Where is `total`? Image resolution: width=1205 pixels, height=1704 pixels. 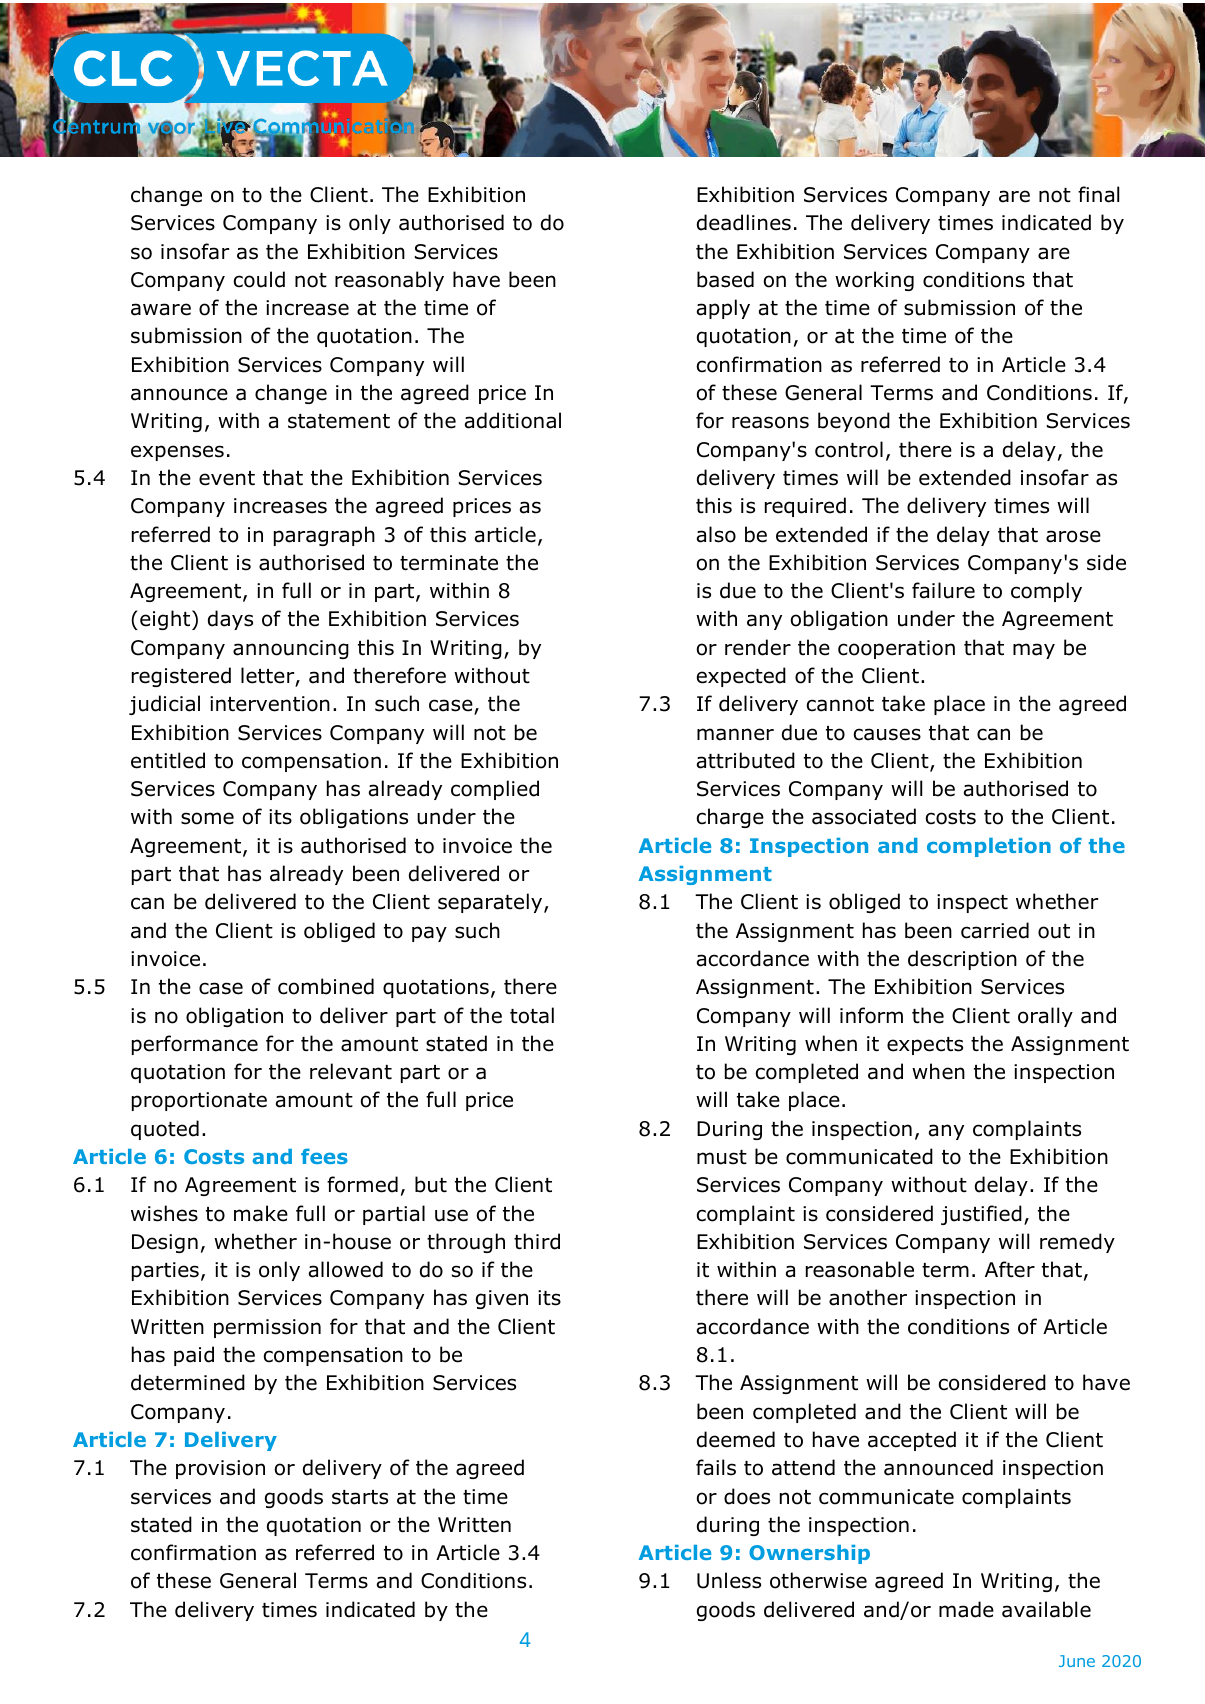
total is located at coordinates (532, 1015).
